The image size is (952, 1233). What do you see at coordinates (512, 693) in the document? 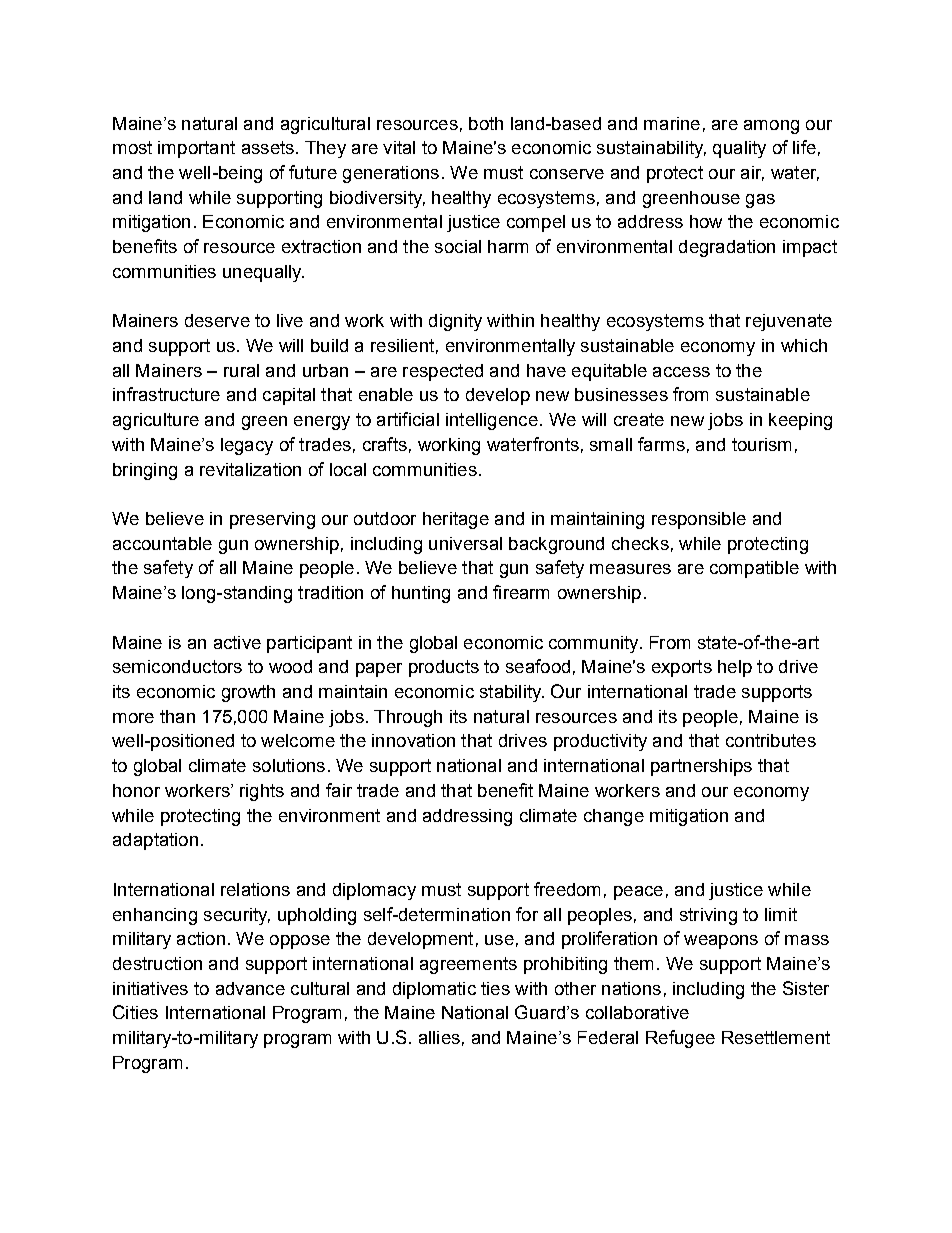
I see `stability` at bounding box center [512, 693].
